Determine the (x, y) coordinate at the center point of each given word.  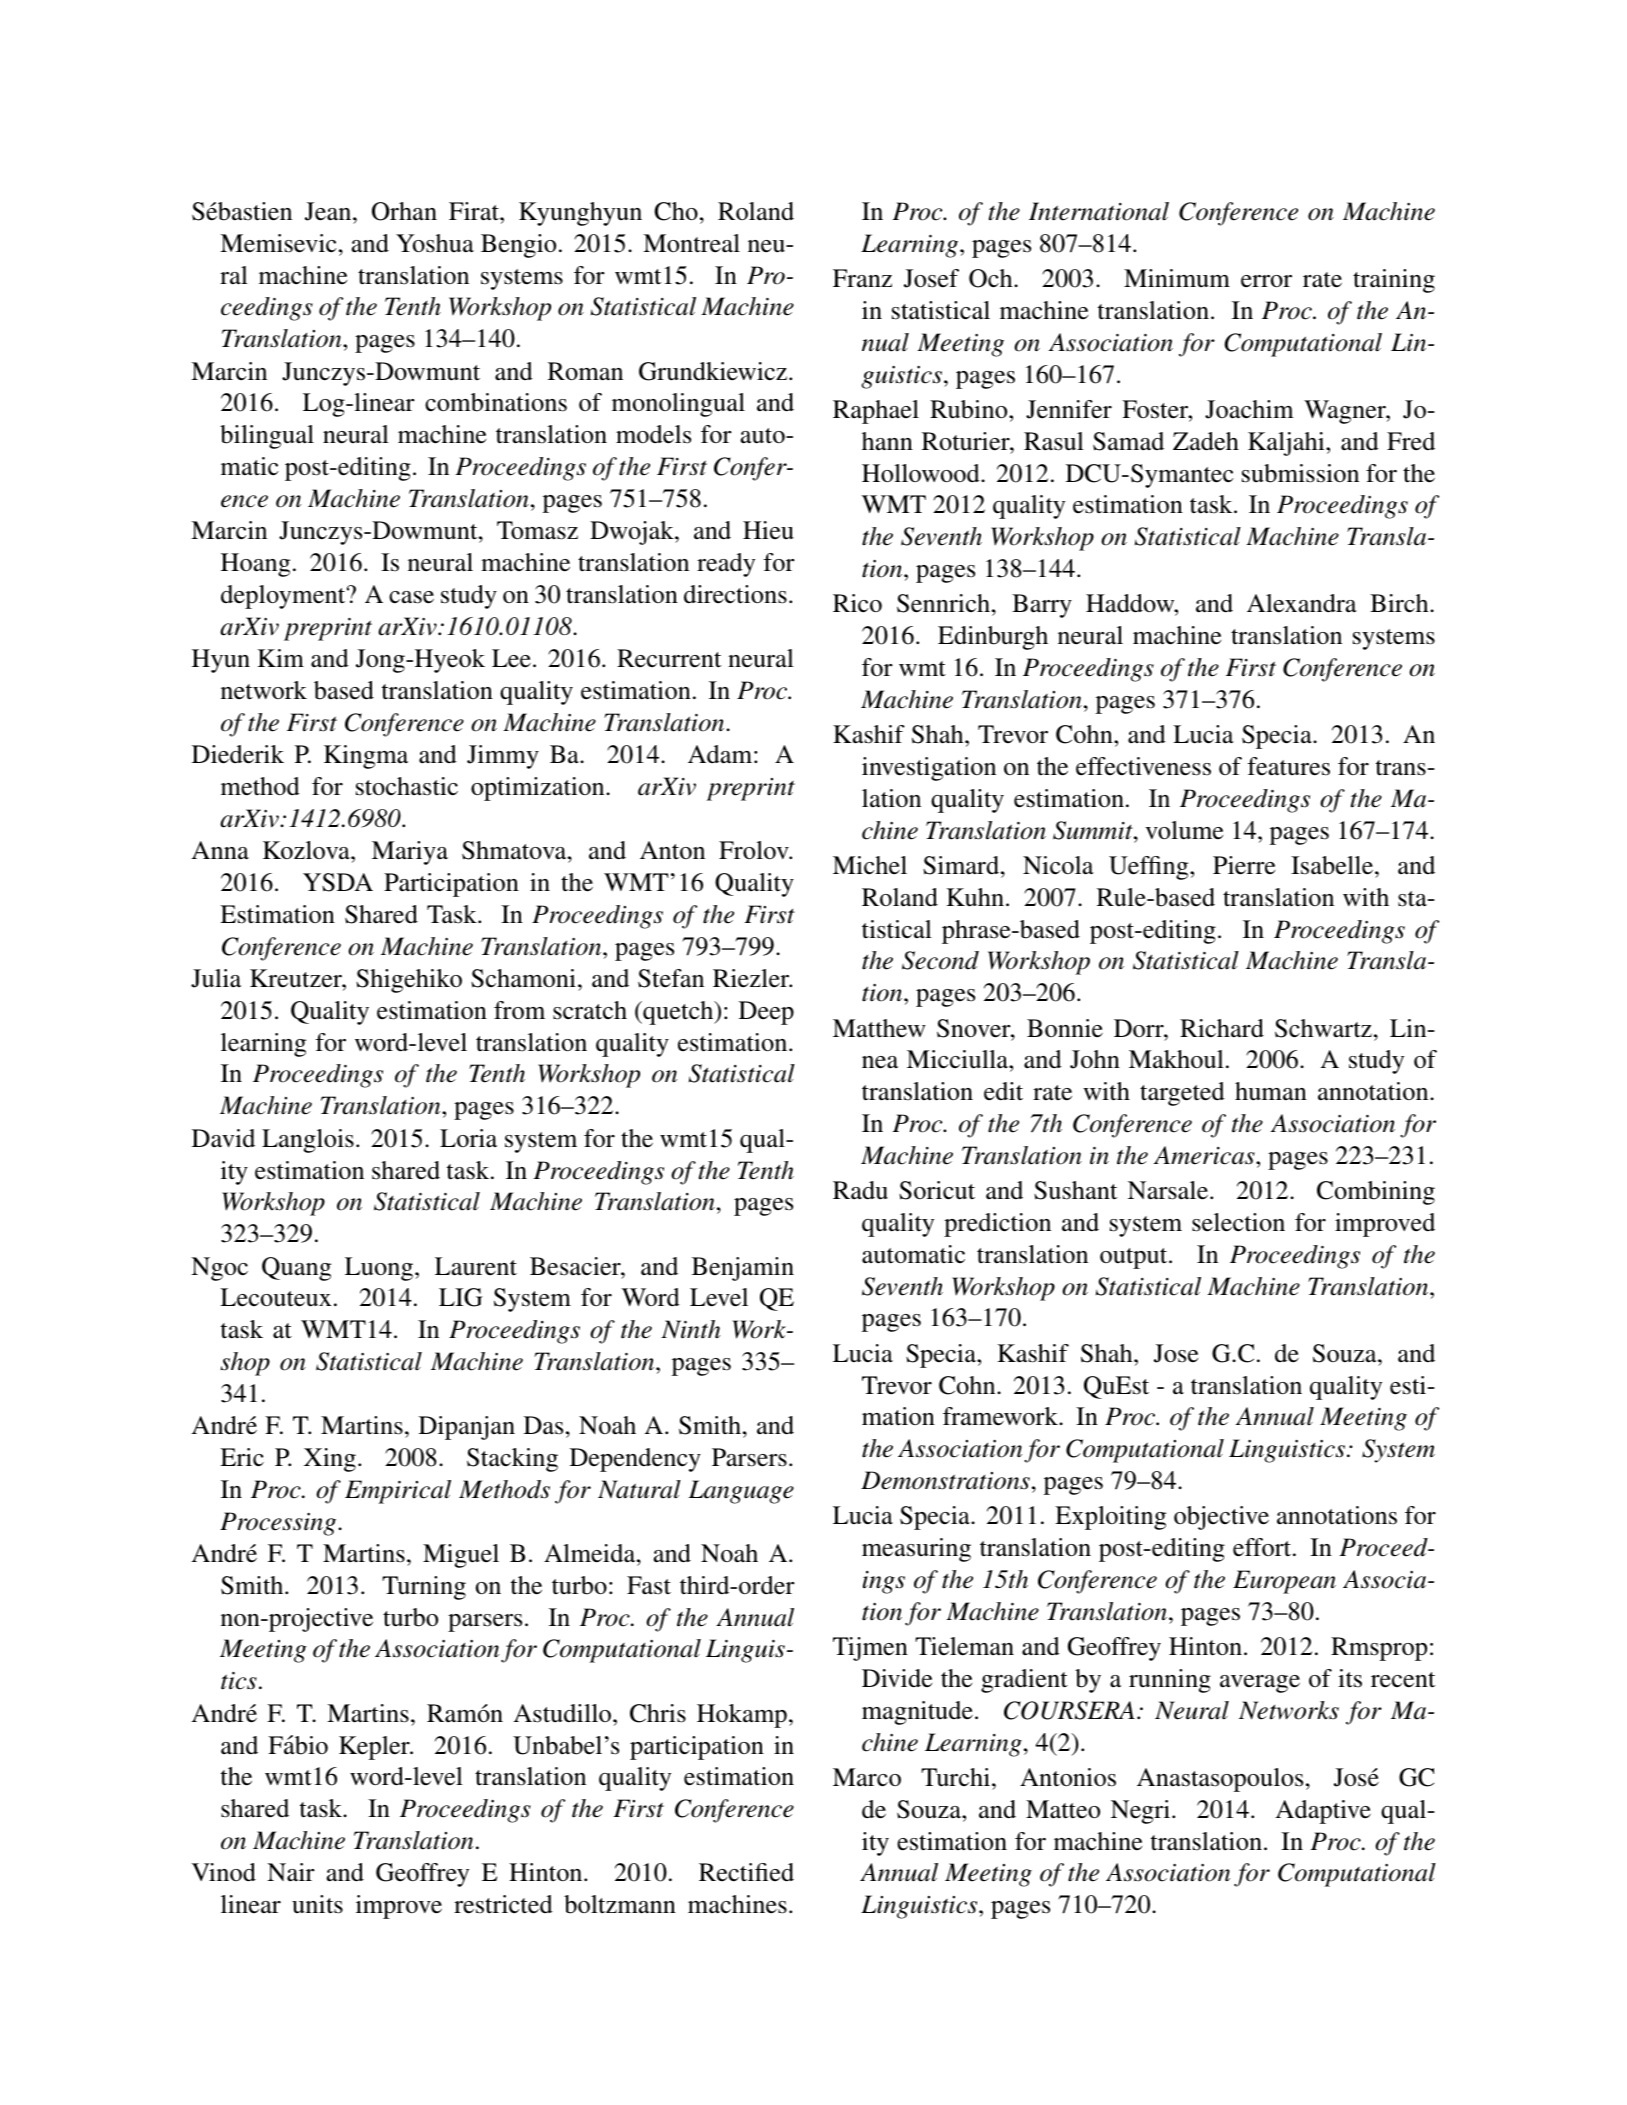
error (1266, 281)
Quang (296, 1269)
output (1135, 1258)
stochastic (407, 786)
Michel (870, 865)
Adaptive (1323, 1812)
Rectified (746, 1872)
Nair (291, 1872)
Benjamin (743, 1269)
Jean (329, 211)
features (1289, 766)
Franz (862, 278)
